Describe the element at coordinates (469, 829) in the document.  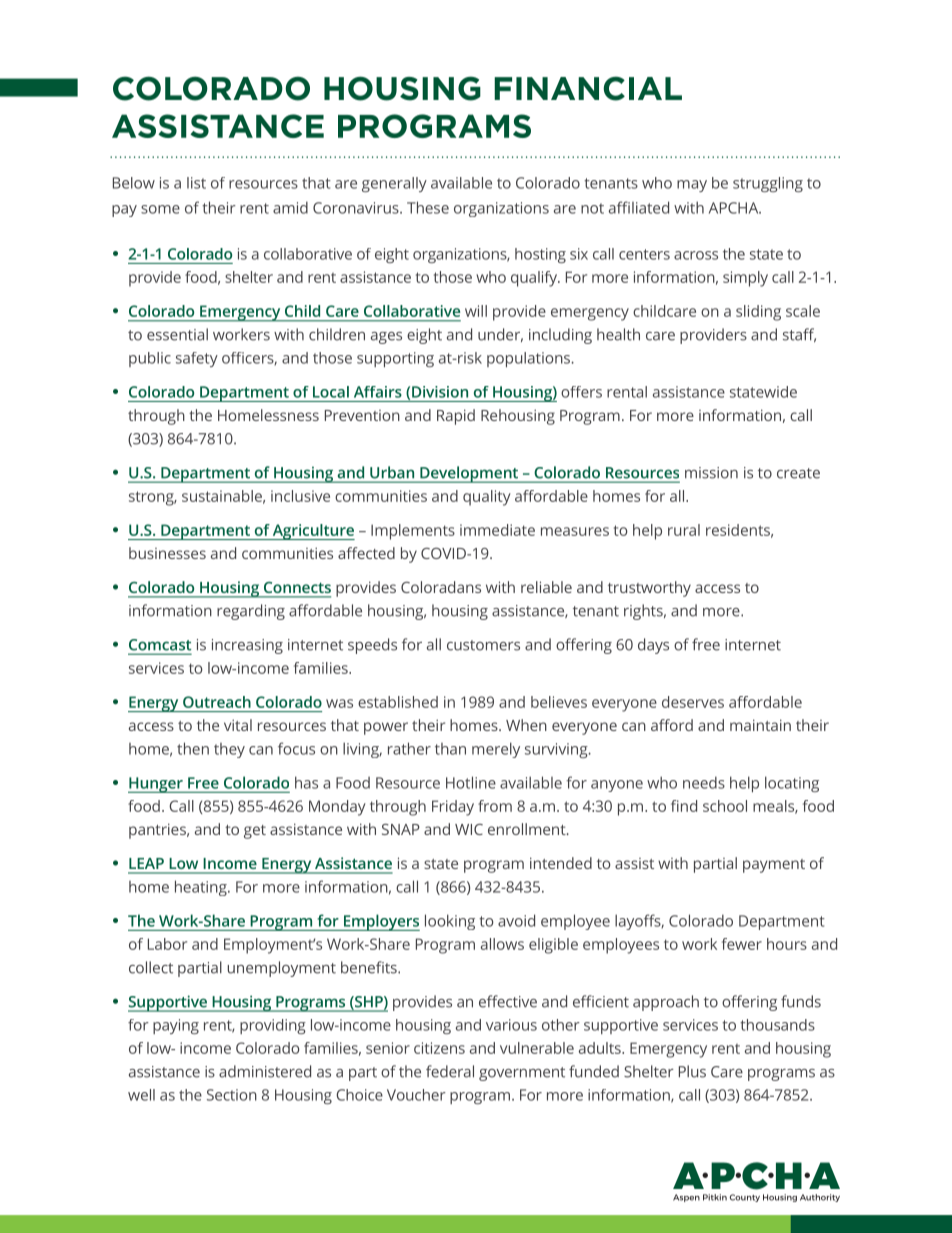
I see `WIC` at that location.
